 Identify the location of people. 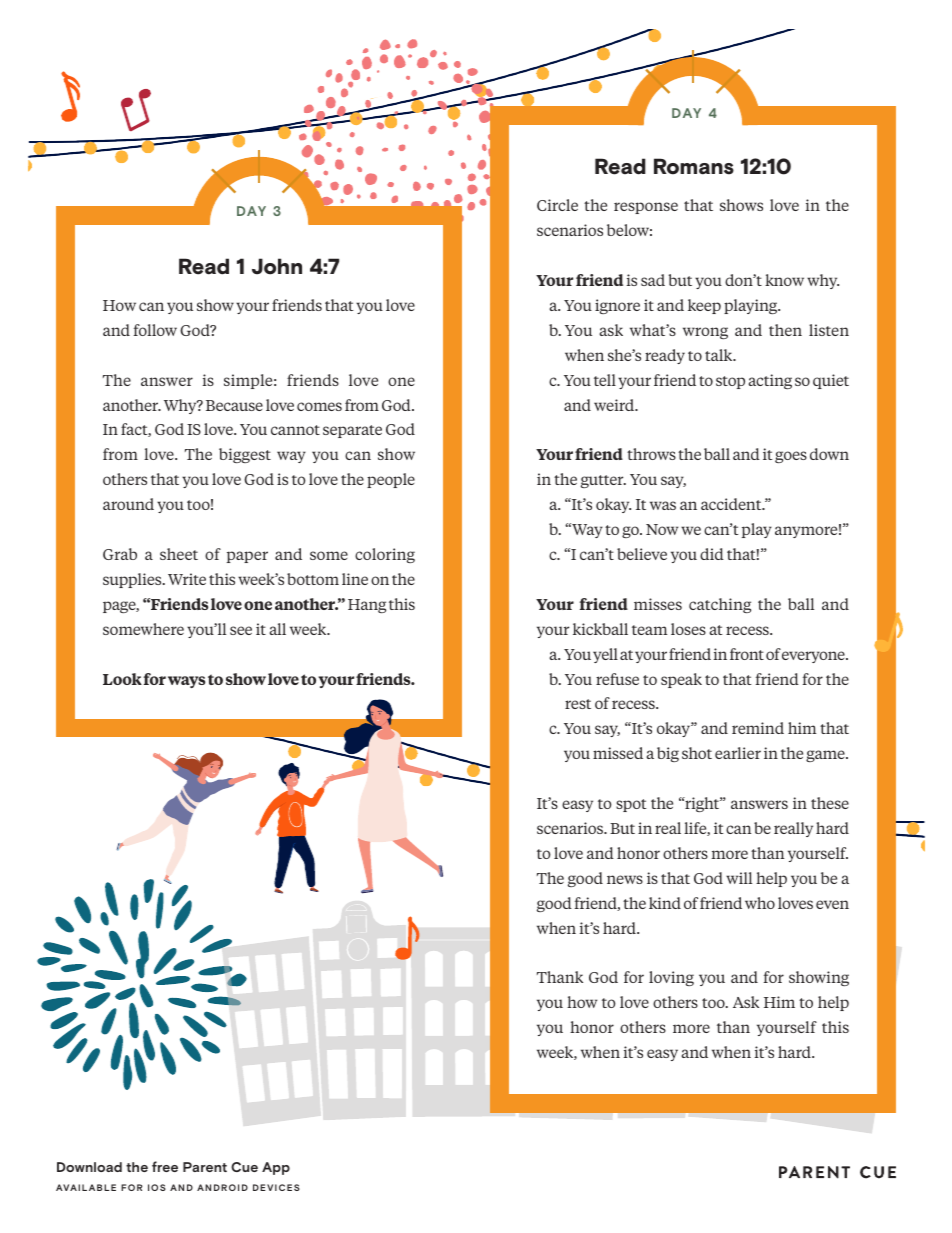
(391, 480).
